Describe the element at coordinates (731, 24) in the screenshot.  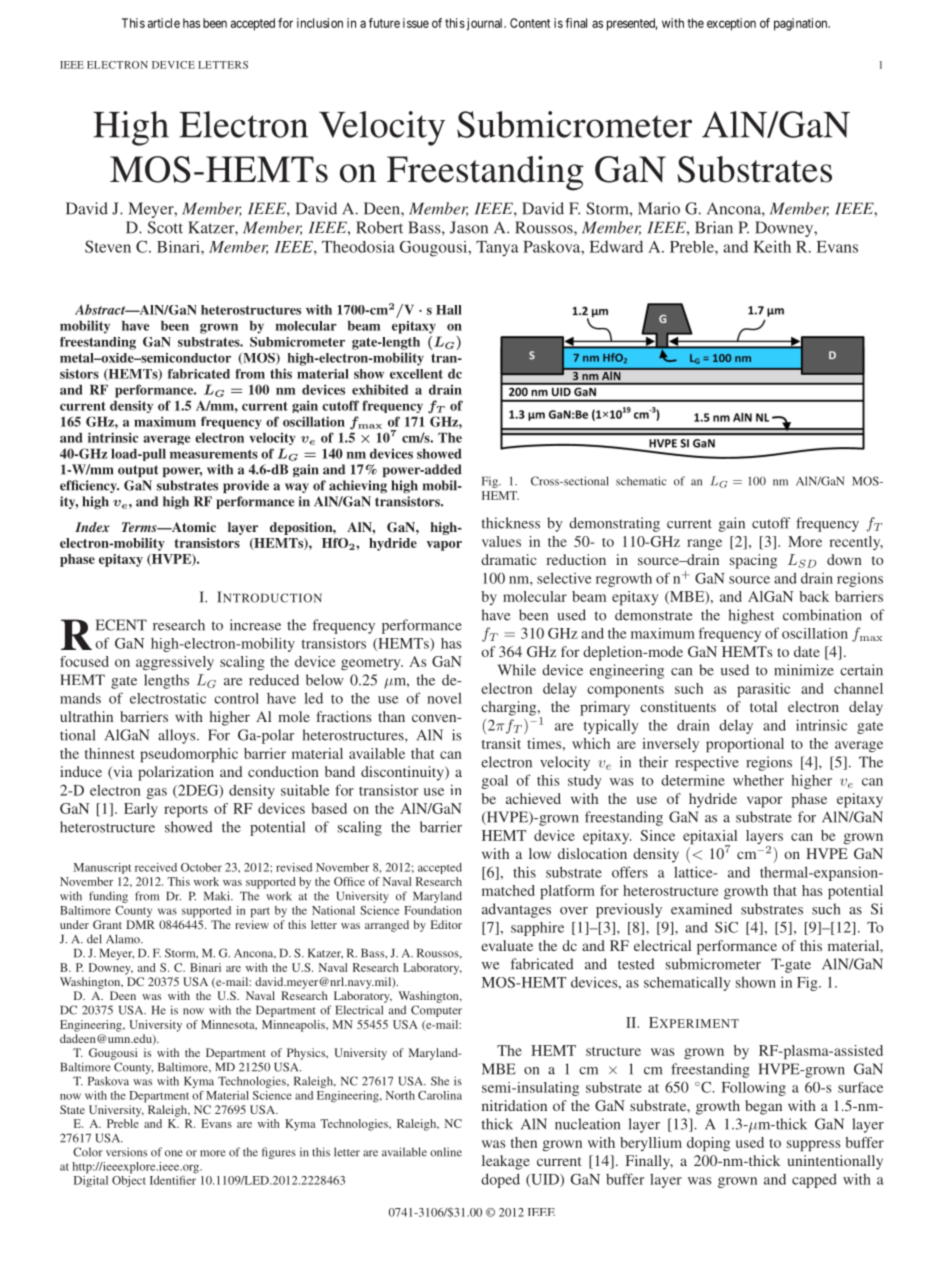
I see `exception` at that location.
